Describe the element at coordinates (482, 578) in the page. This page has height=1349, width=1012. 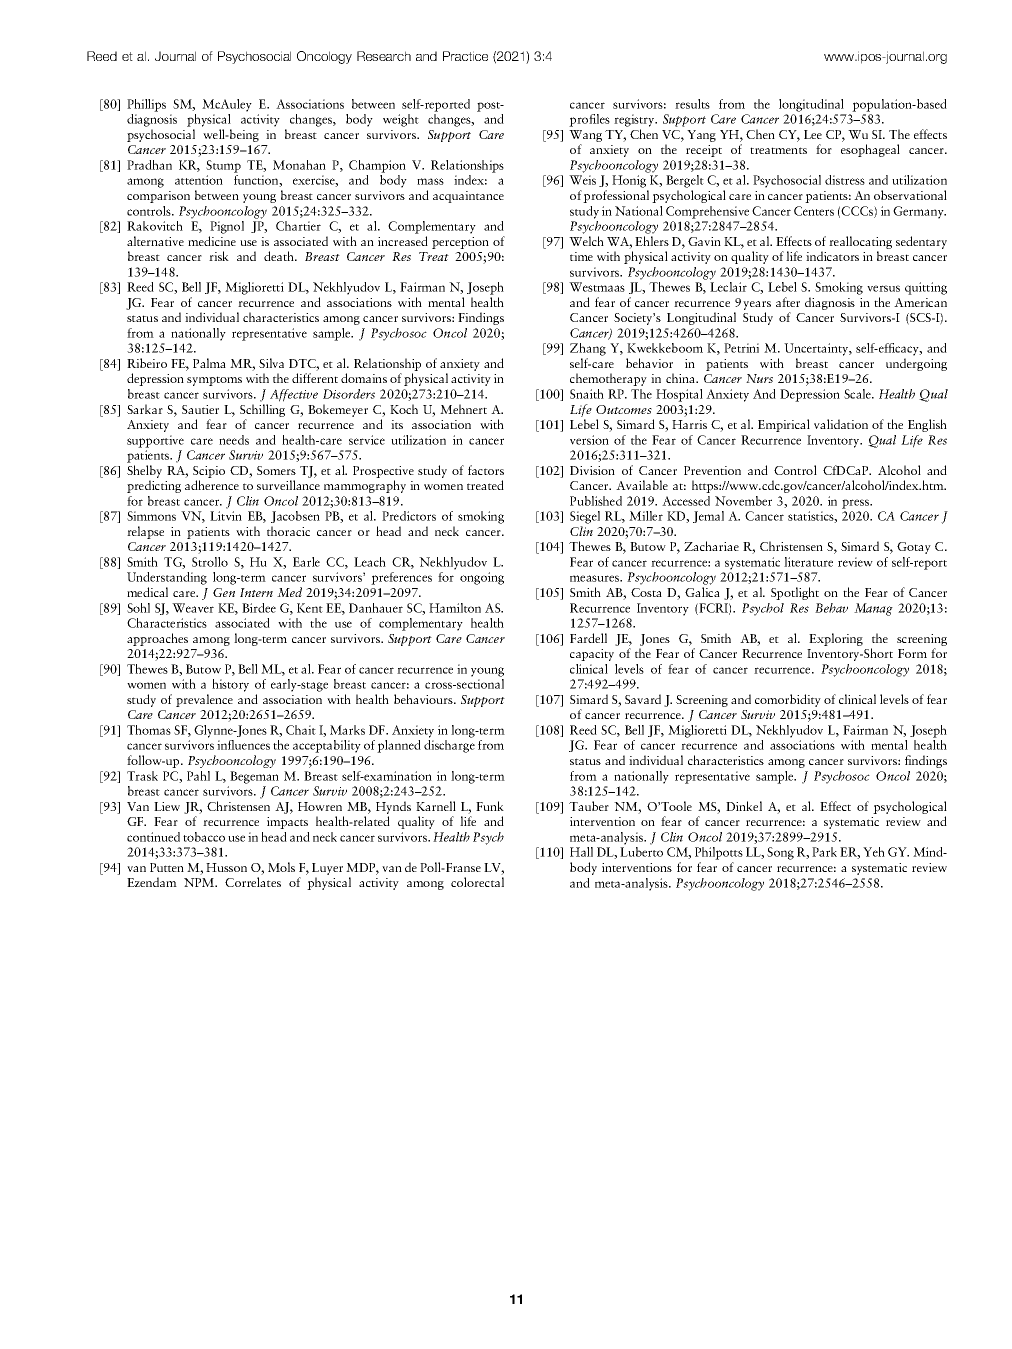
I see `ongoing` at that location.
